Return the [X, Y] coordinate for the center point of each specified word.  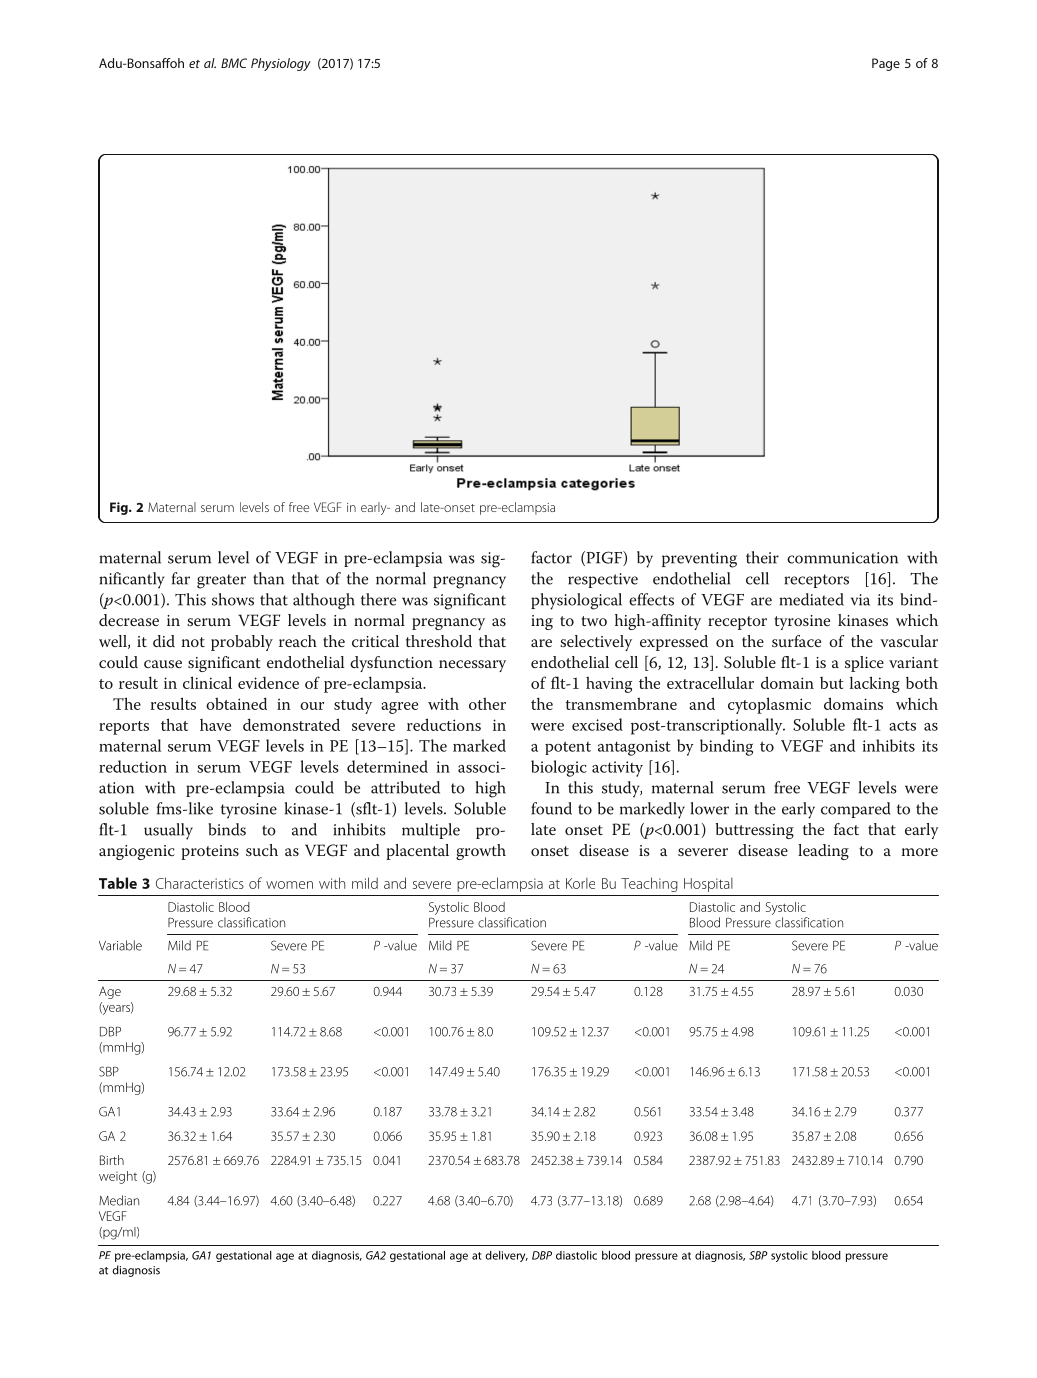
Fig [120, 508]
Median [119, 1200]
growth [481, 852]
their [762, 557]
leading [823, 852]
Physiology [281, 64]
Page [886, 64]
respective [603, 580]
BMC [234, 63]
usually [168, 831]
